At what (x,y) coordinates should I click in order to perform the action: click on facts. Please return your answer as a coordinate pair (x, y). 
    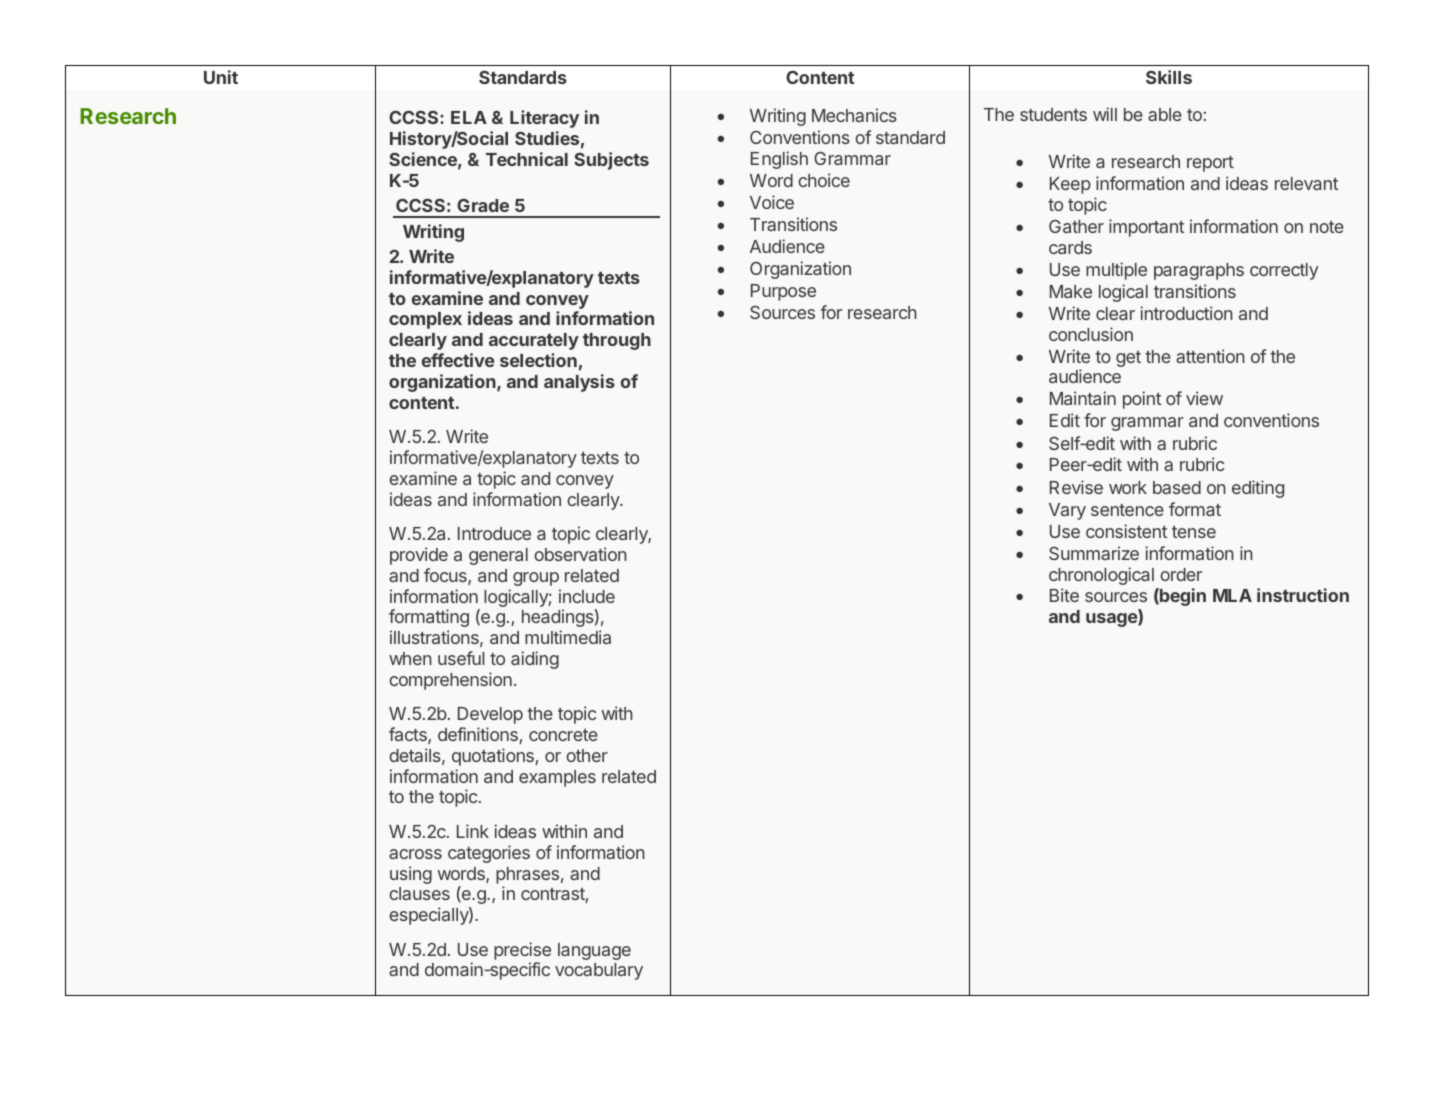
    Looking at the image, I should click on (409, 735).
